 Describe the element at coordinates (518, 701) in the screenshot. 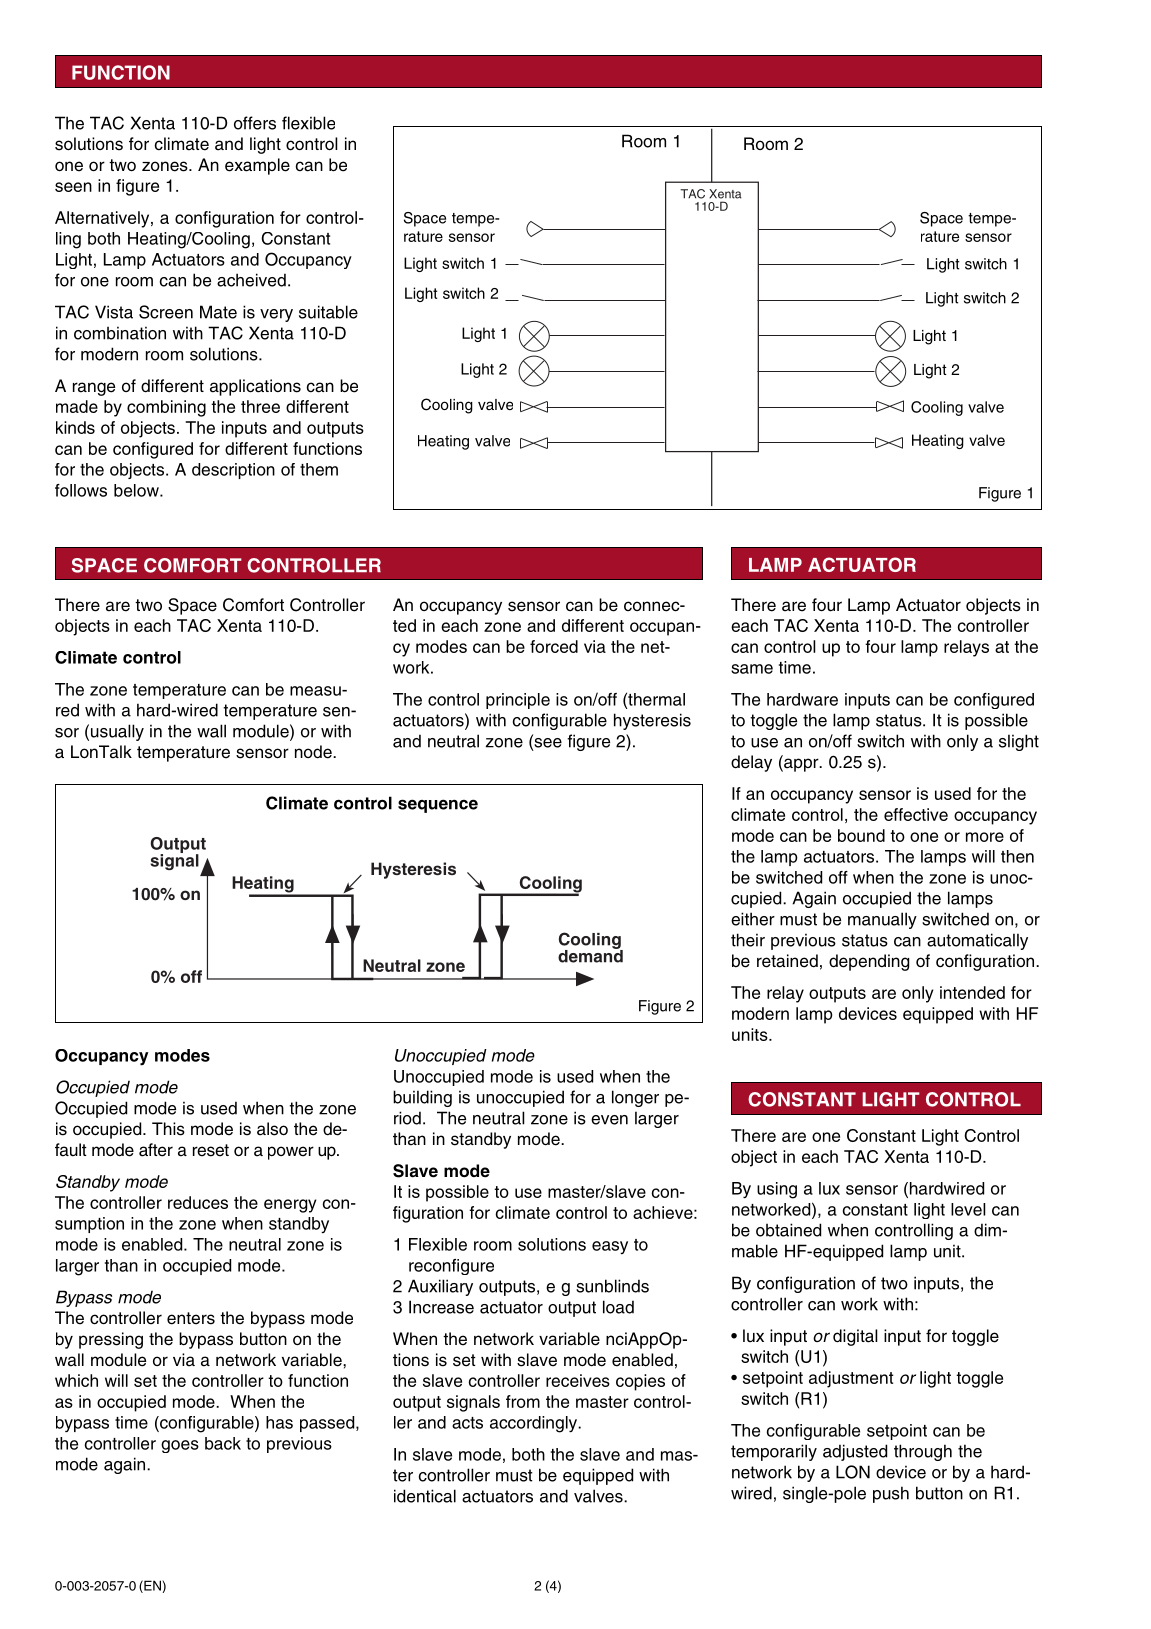

I see `principle` at that location.
